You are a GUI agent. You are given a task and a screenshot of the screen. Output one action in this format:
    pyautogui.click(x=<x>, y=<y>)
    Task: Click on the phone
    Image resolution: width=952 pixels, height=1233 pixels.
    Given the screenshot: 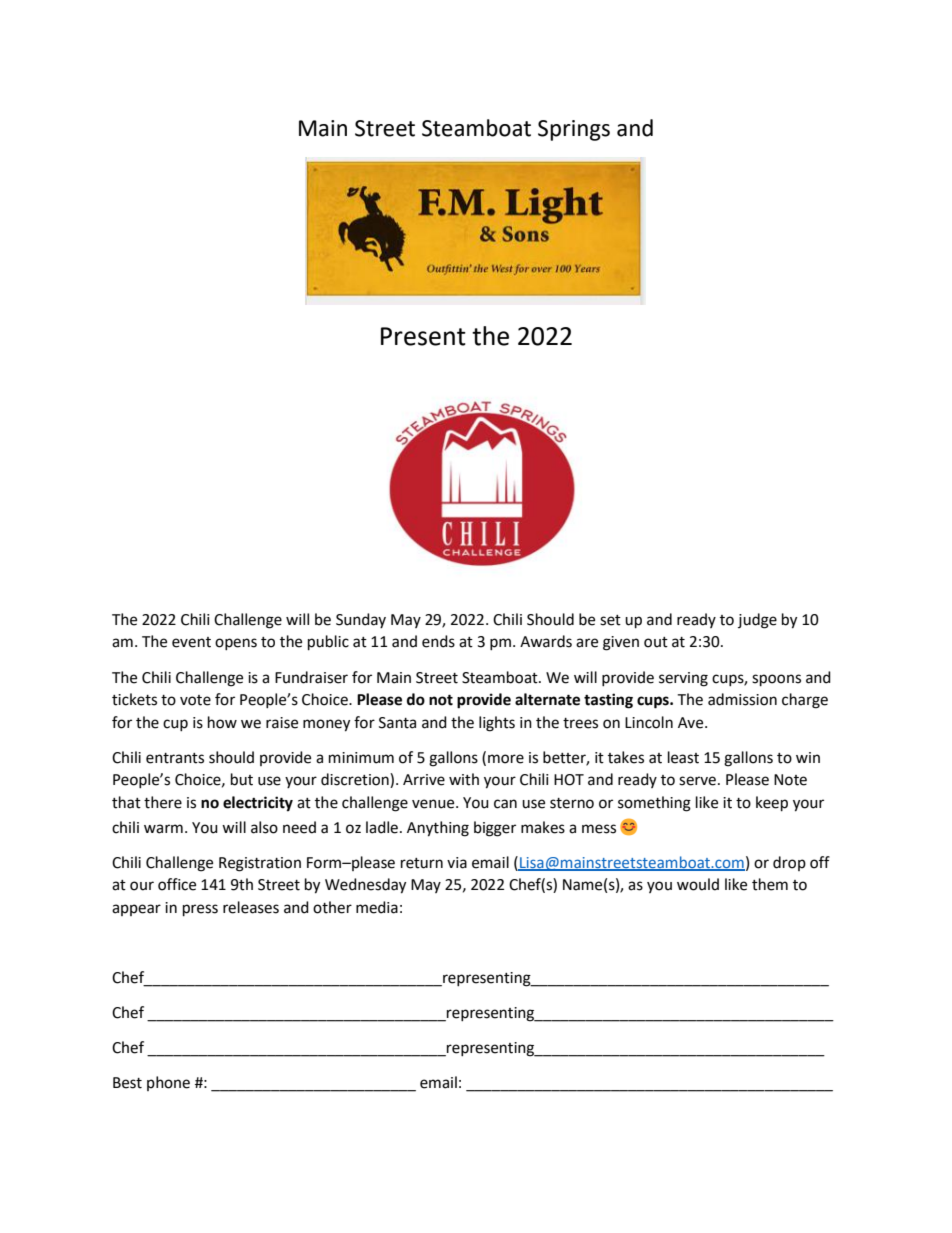 What is the action you would take?
    pyautogui.click(x=168, y=1083)
